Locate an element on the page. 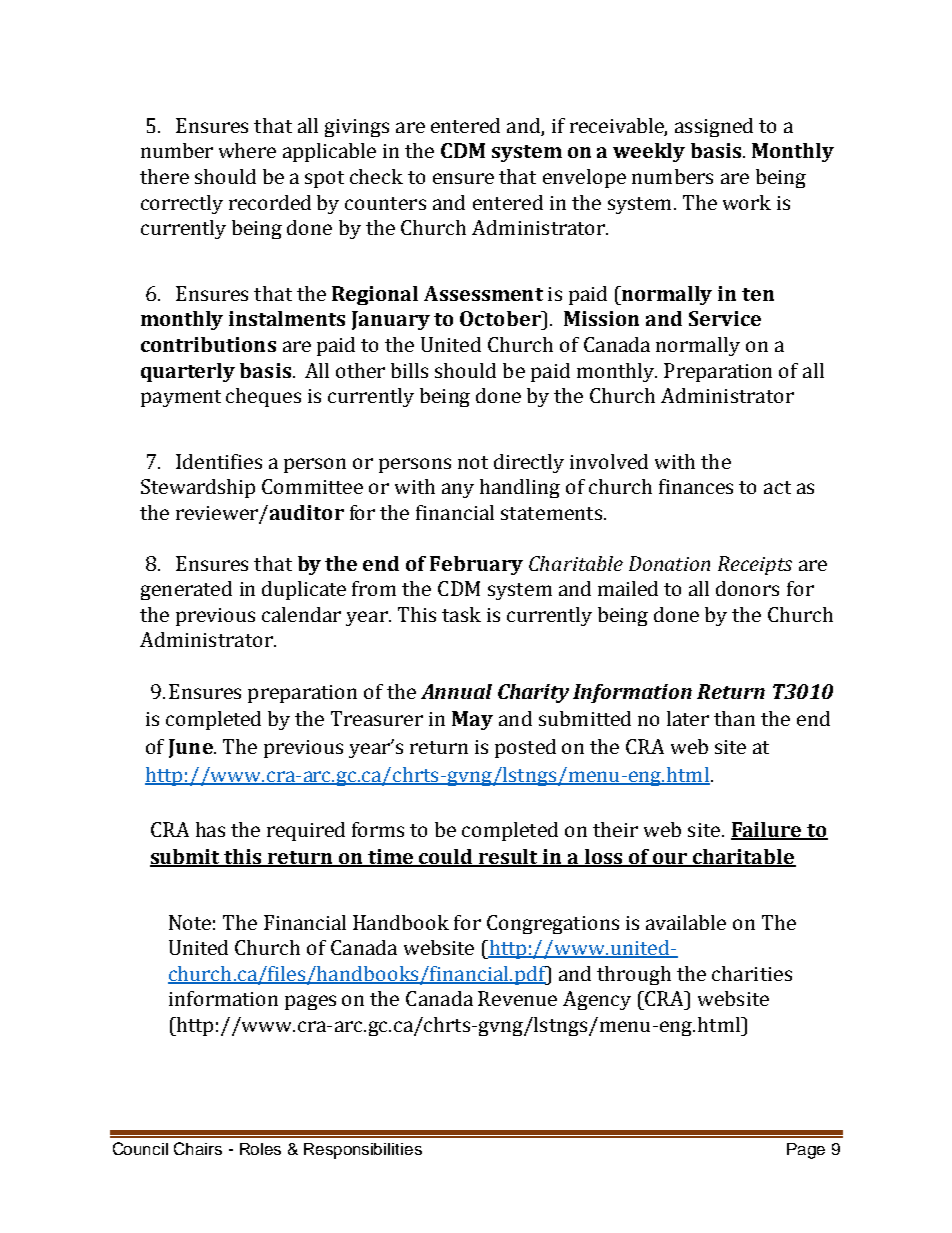 This image has width=952, height=1233. Service is located at coordinates (725, 318).
